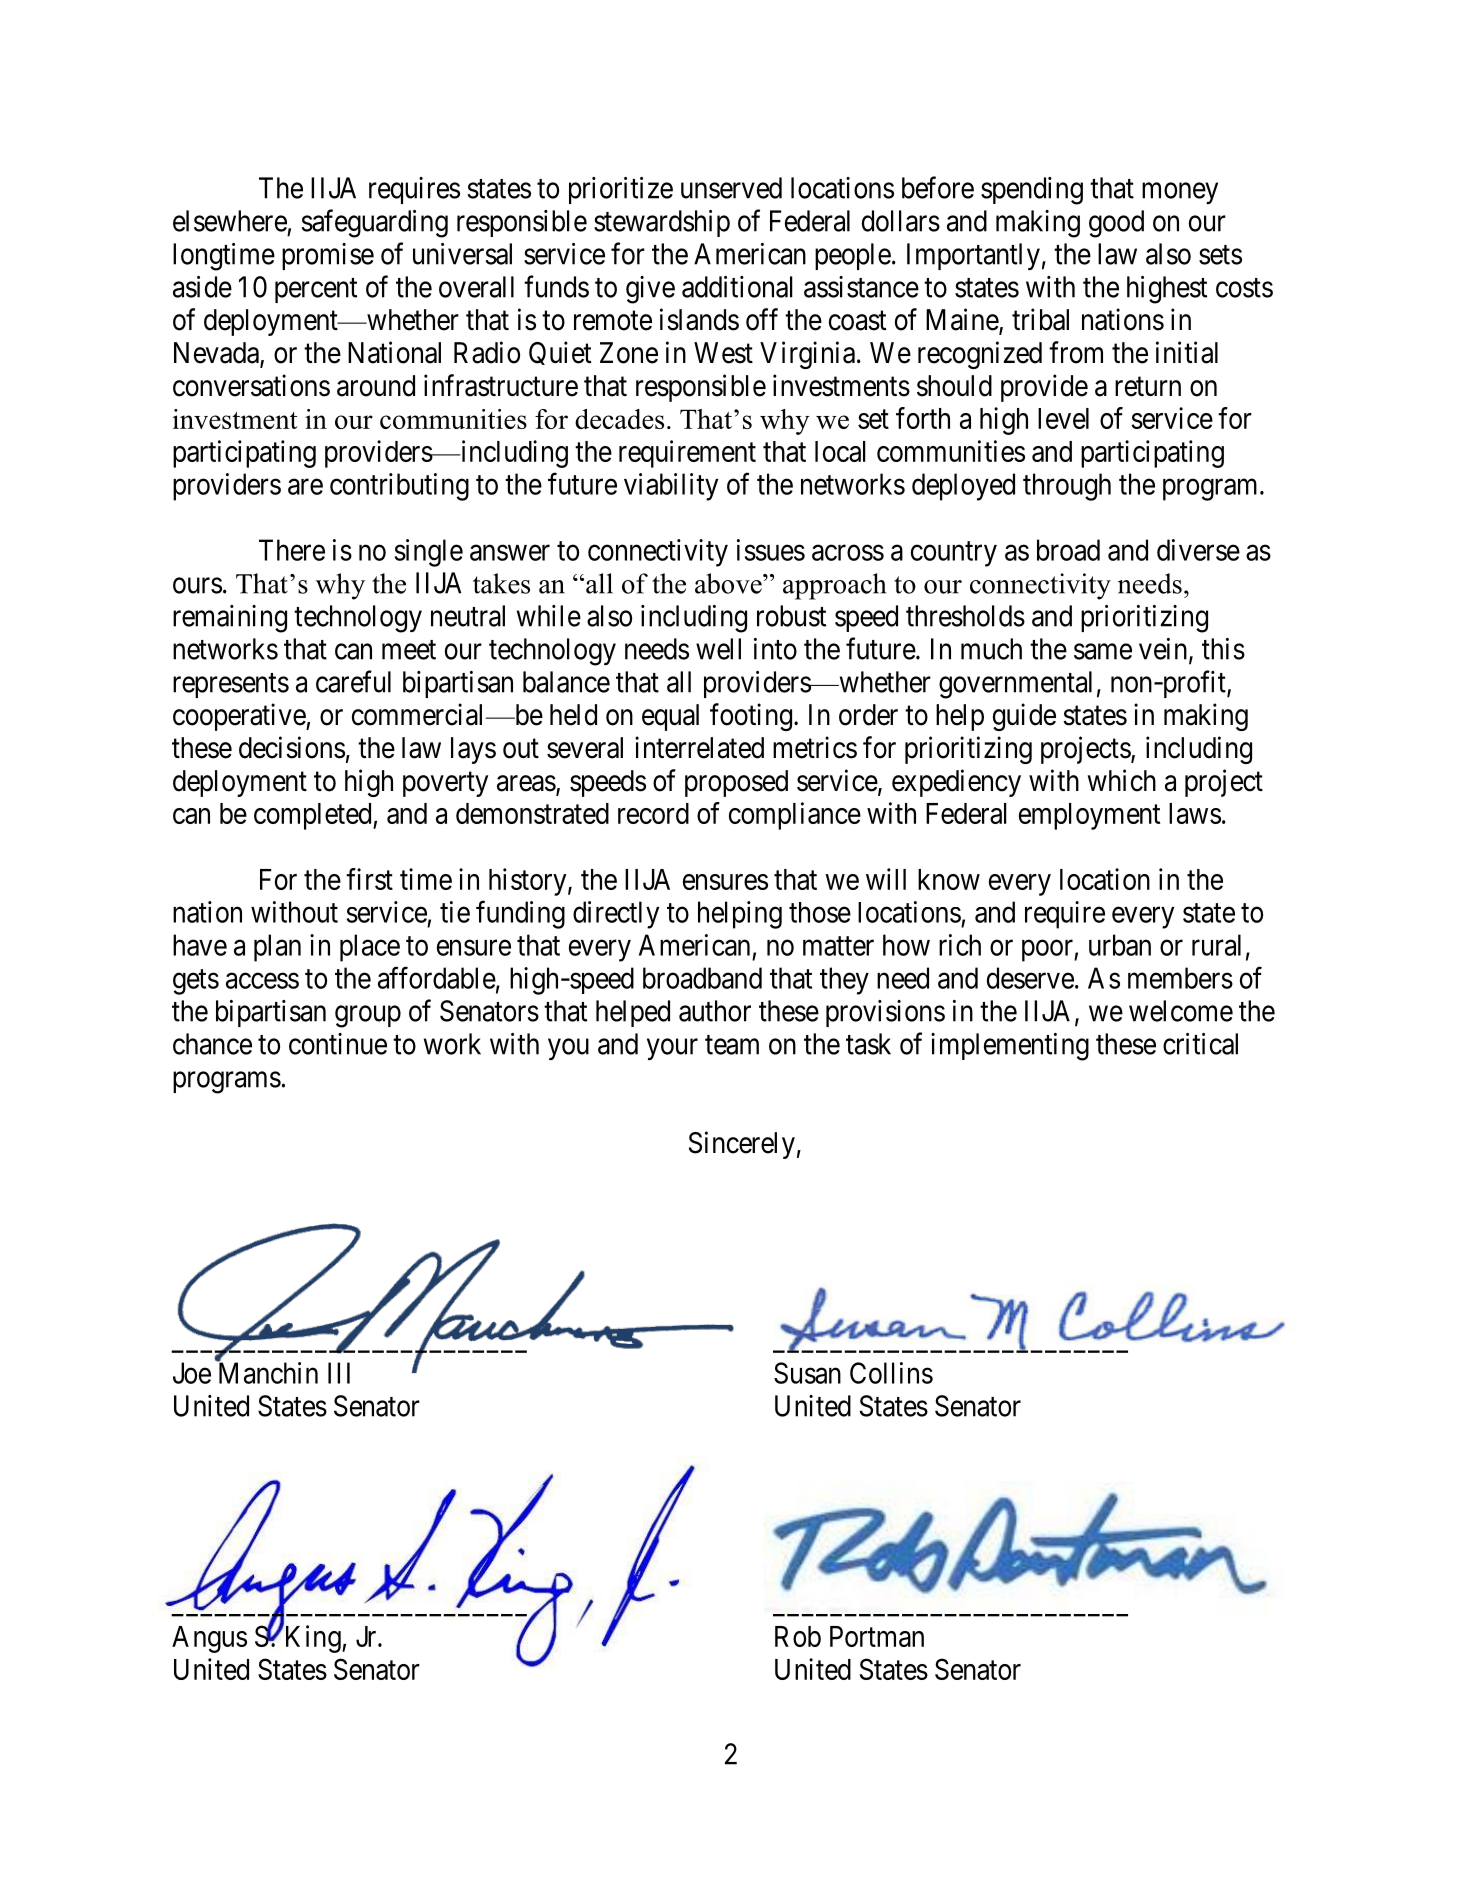 Image resolution: width=1460 pixels, height=1889 pixels. Describe the element at coordinates (277, 948) in the screenshot. I see `plan` at that location.
